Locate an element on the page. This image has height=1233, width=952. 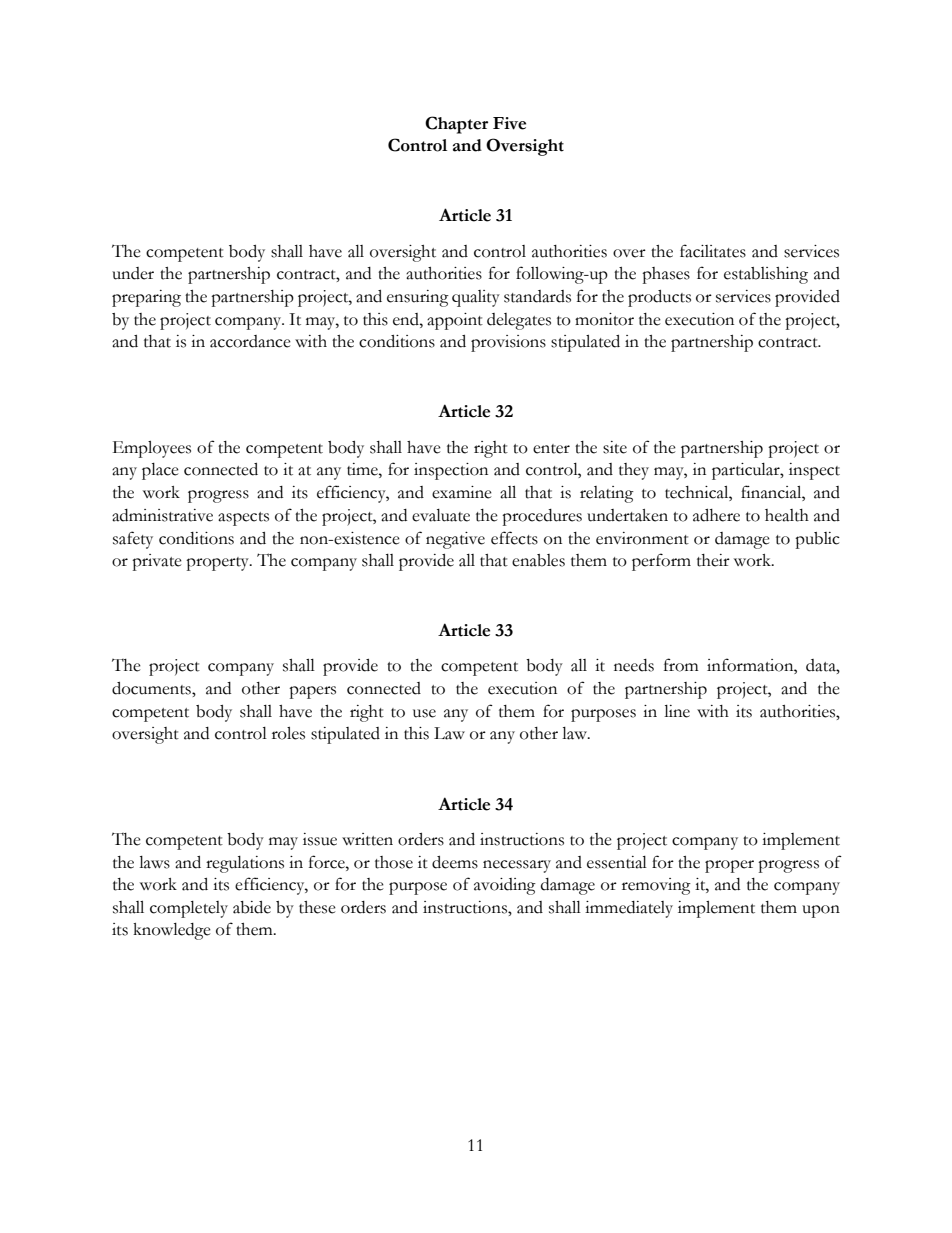
facilitates is located at coordinates (713, 251).
